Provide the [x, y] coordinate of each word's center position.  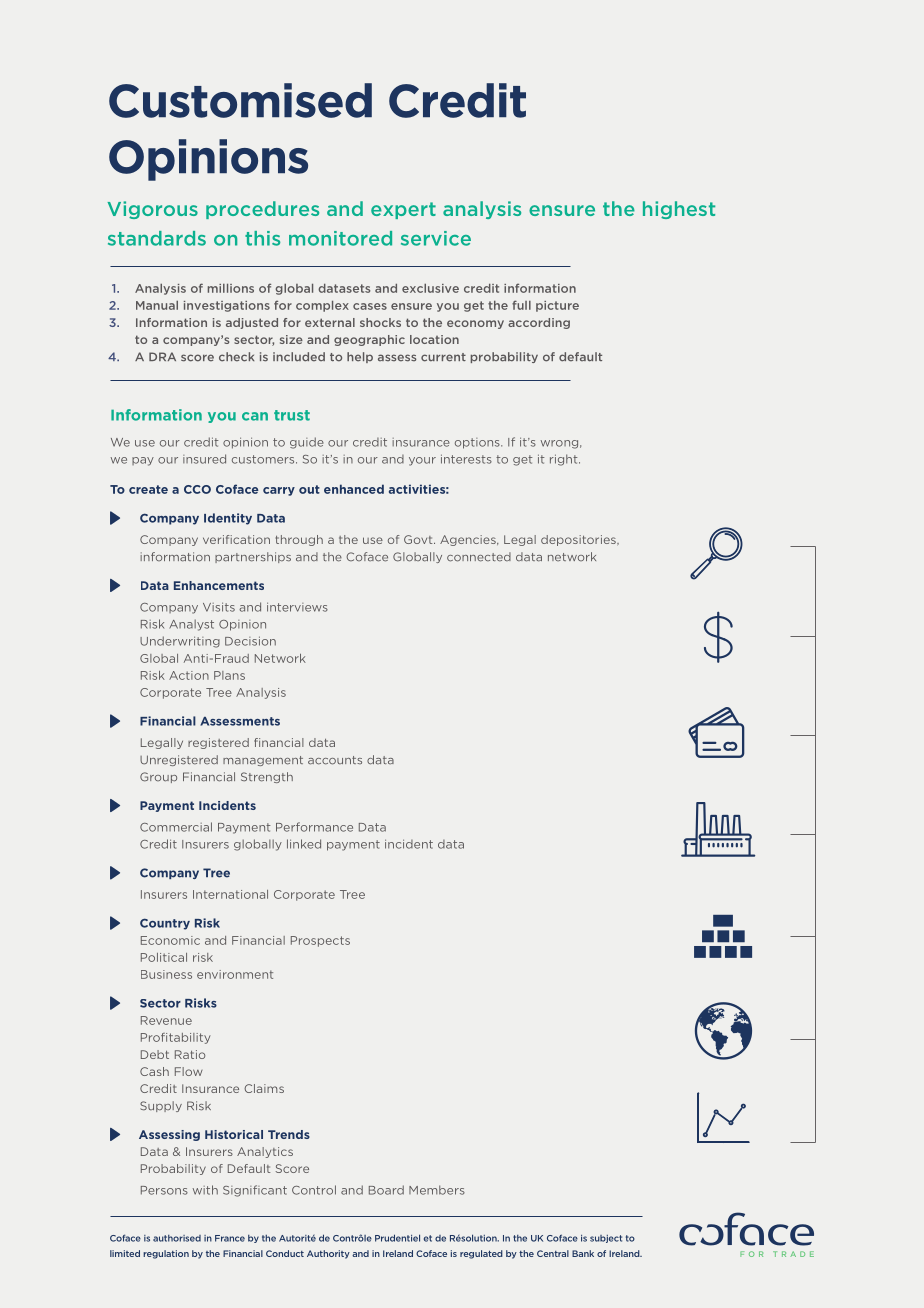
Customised [240, 100]
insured [204, 459]
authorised [177, 1238]
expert [403, 210]
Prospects [320, 941]
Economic [170, 940]
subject [606, 1239]
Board [386, 1190]
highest [679, 210]
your [422, 461]
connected [479, 557]
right [565, 460]
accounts [335, 760]
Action [189, 675]
